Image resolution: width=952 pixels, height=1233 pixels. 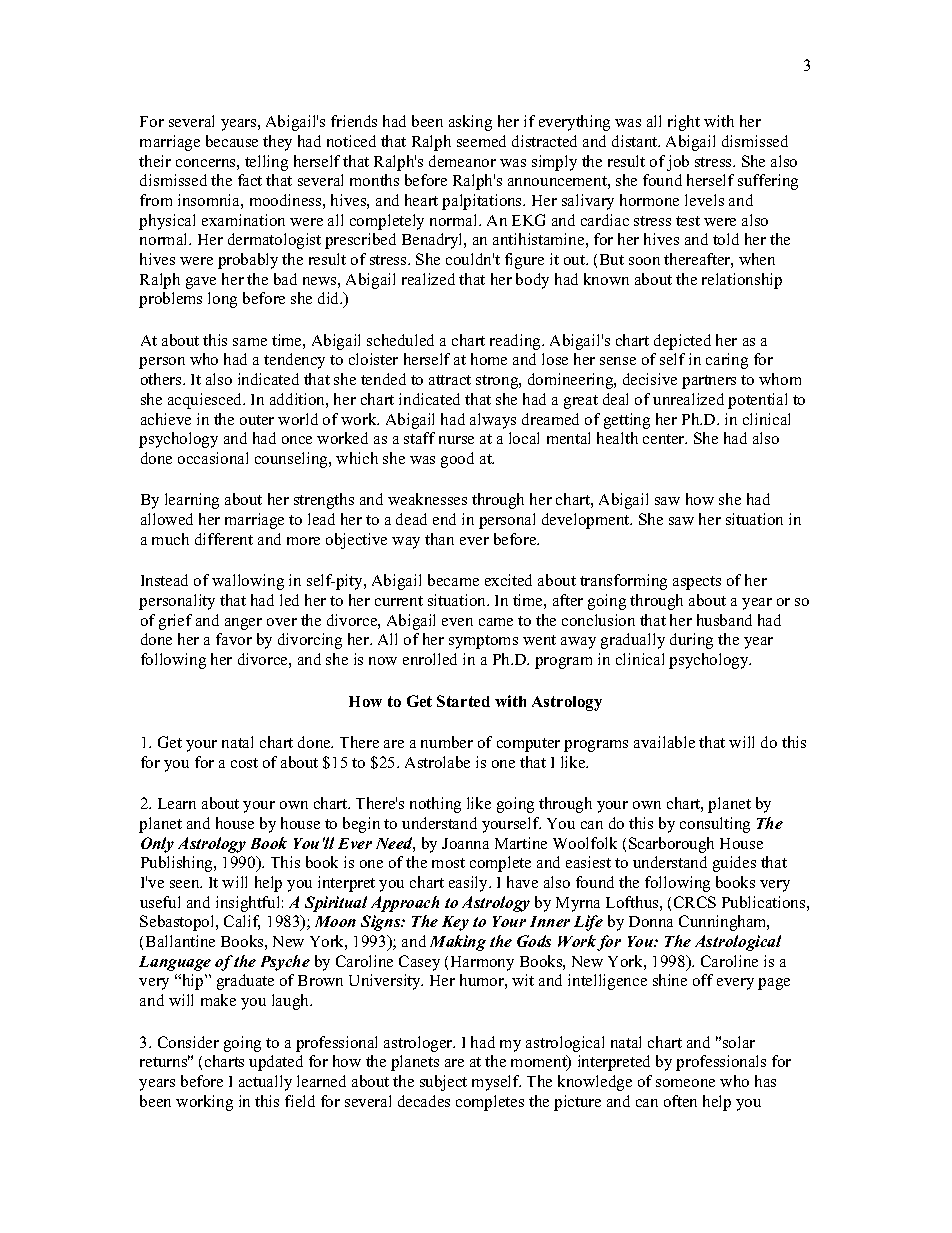 What do you see at coordinates (457, 622) in the image?
I see `even` at bounding box center [457, 622].
